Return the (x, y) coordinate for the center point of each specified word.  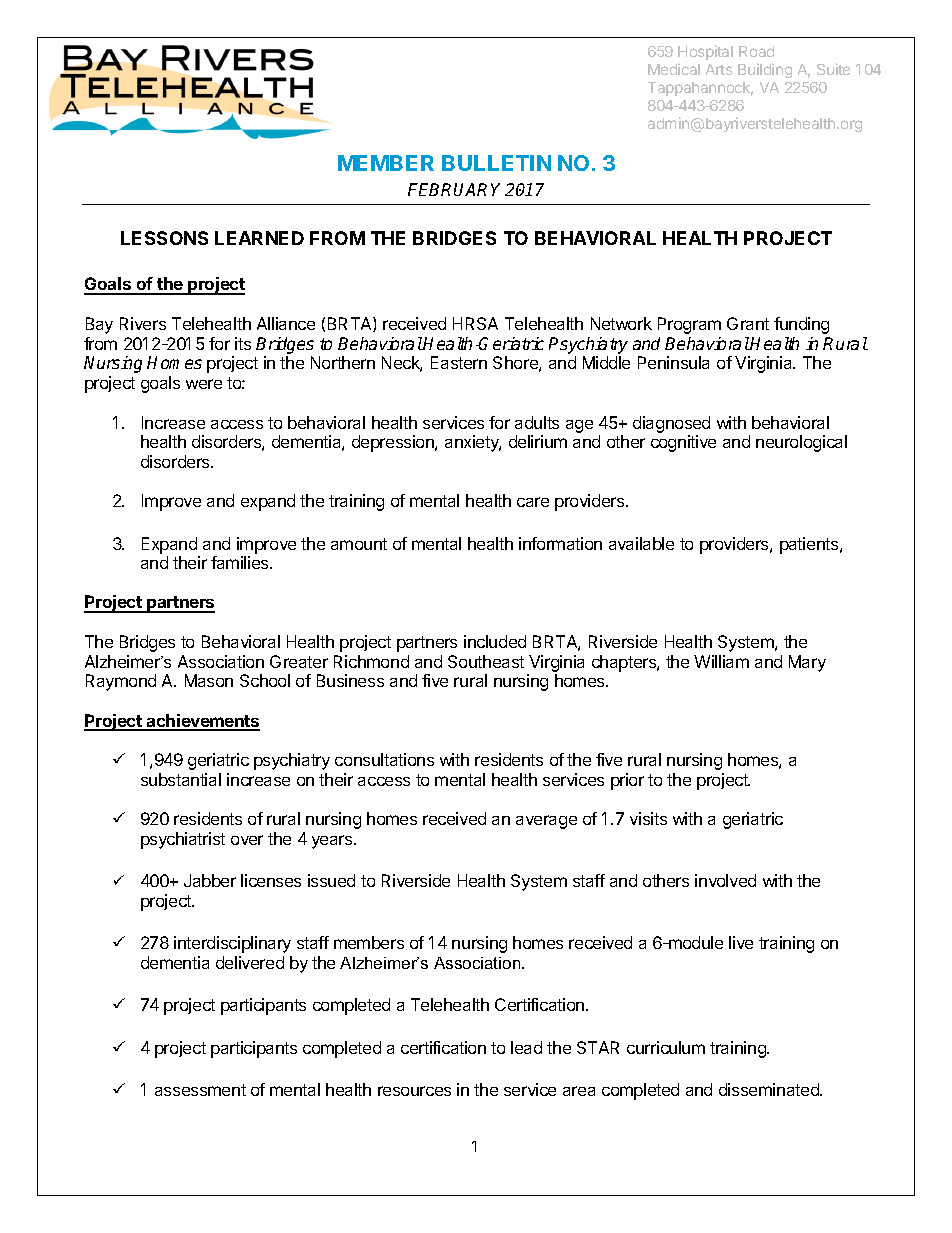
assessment (200, 1090)
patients (810, 545)
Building (765, 70)
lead (526, 1047)
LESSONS (164, 238)
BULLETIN (496, 163)
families (241, 562)
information (560, 543)
